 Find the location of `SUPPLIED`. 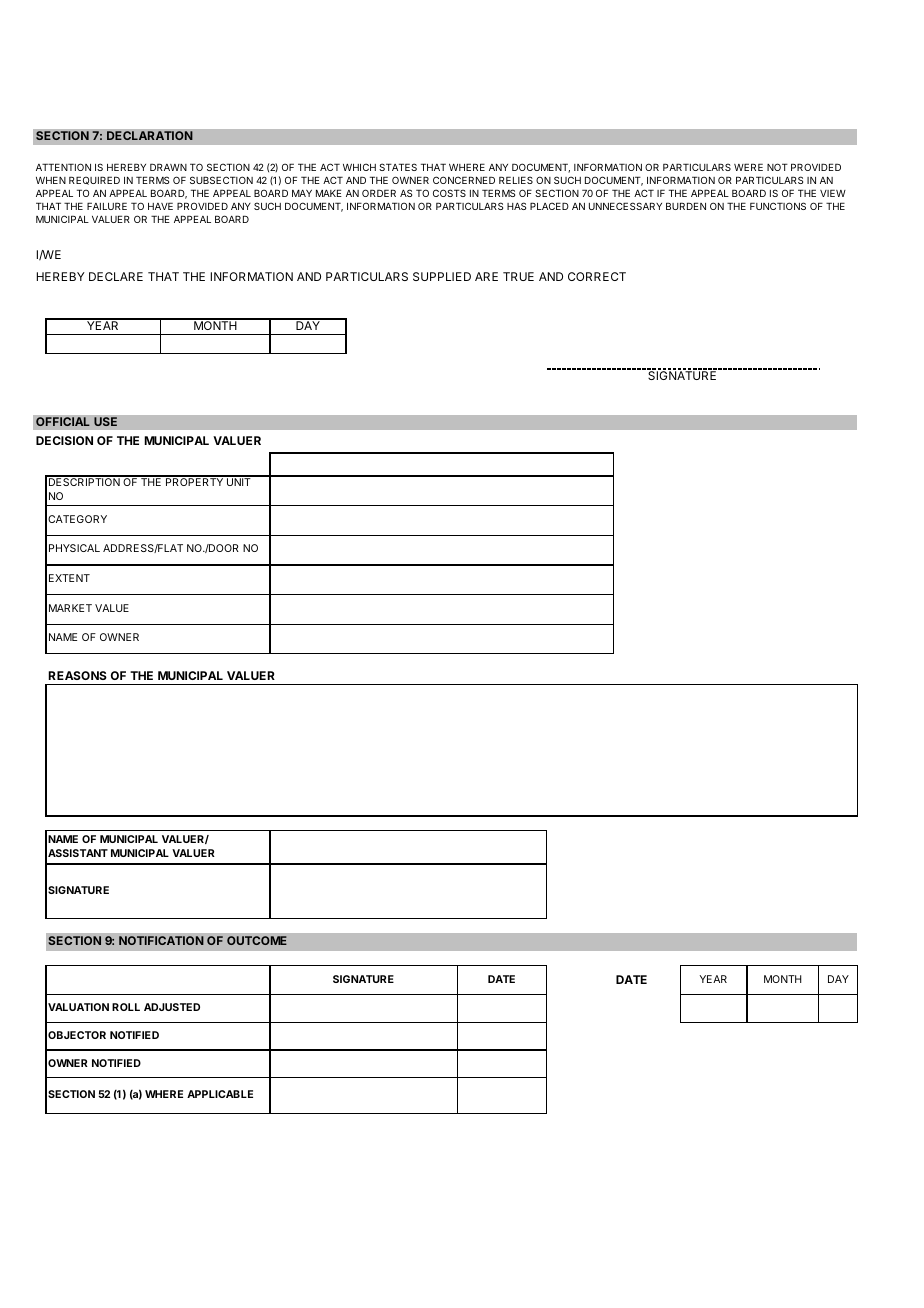

SUPPLIED is located at coordinates (442, 276).
